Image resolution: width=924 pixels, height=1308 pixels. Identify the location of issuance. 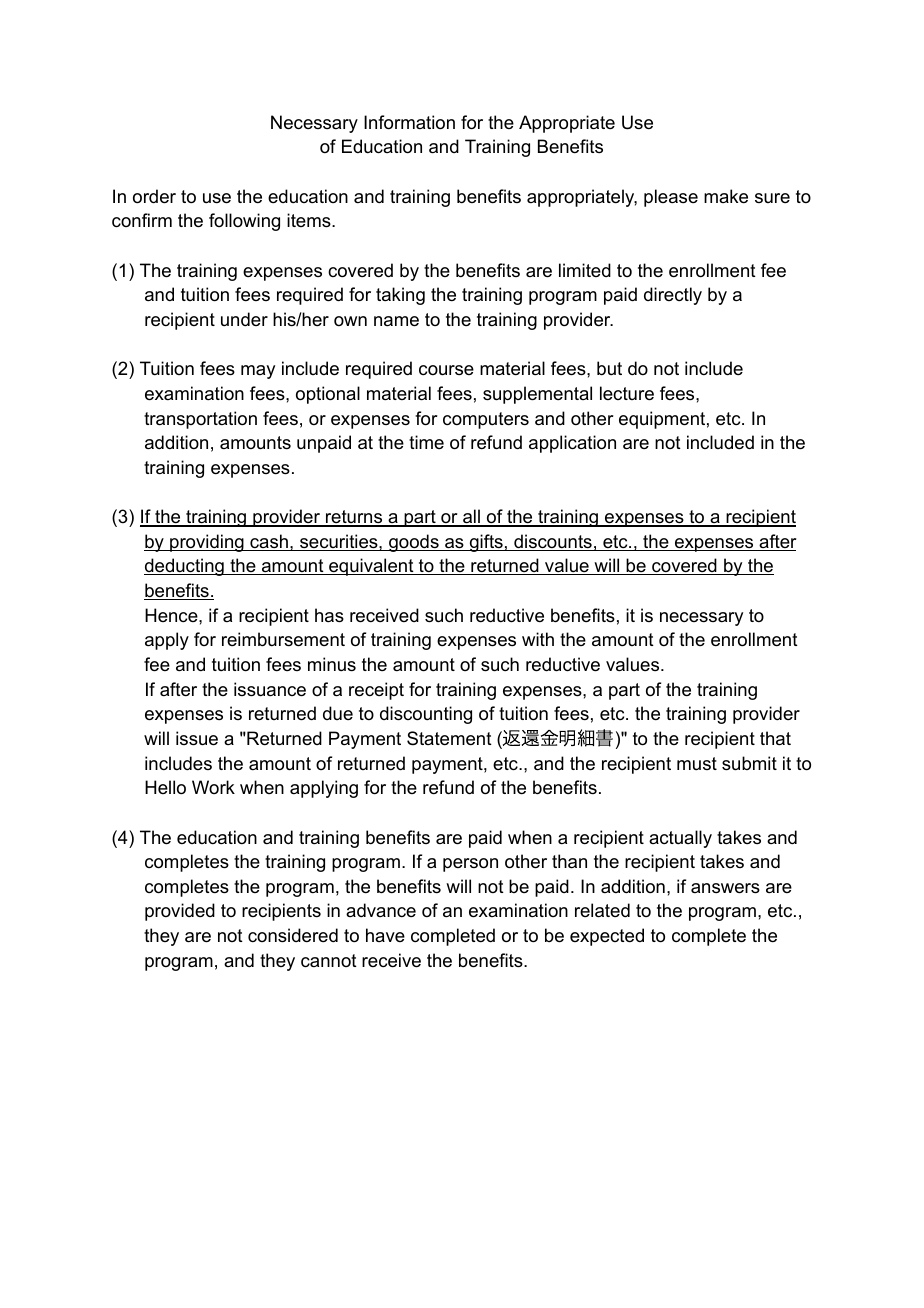
(270, 689).
